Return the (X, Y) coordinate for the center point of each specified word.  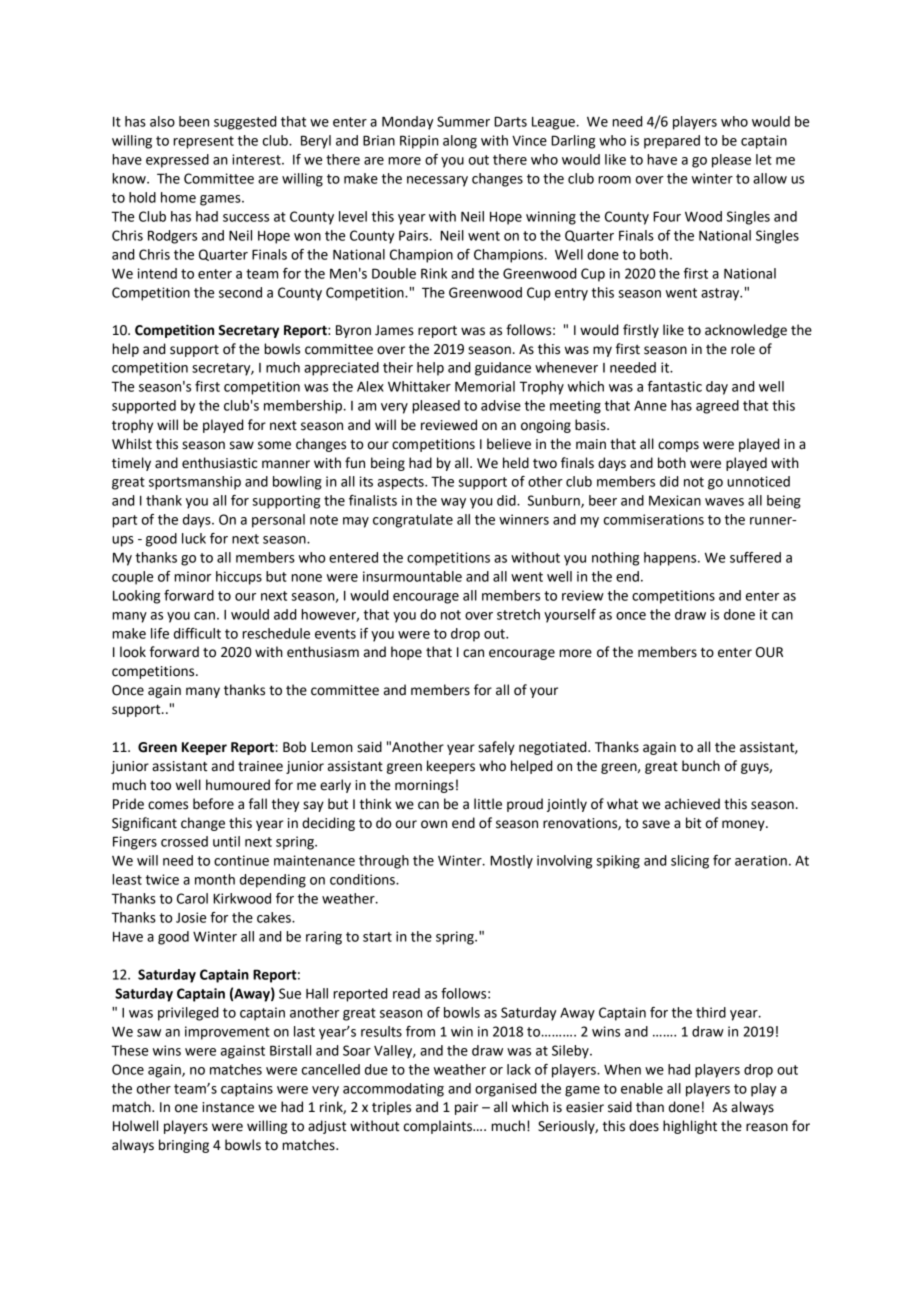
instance (228, 1107)
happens (671, 559)
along (460, 142)
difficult (197, 633)
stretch (518, 614)
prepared (672, 142)
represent (203, 142)
